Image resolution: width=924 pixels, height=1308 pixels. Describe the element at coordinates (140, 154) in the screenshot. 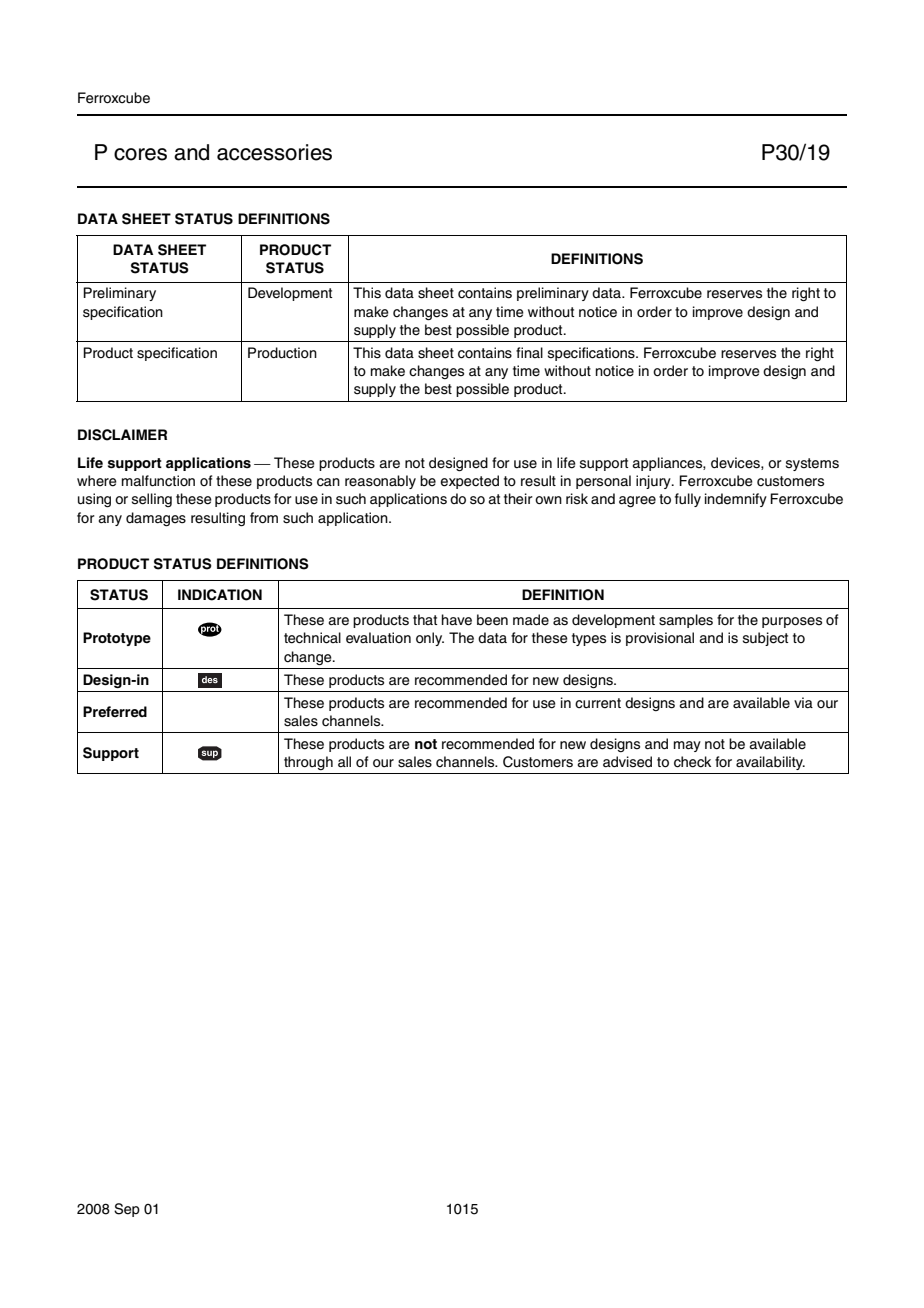

I see `cores` at that location.
